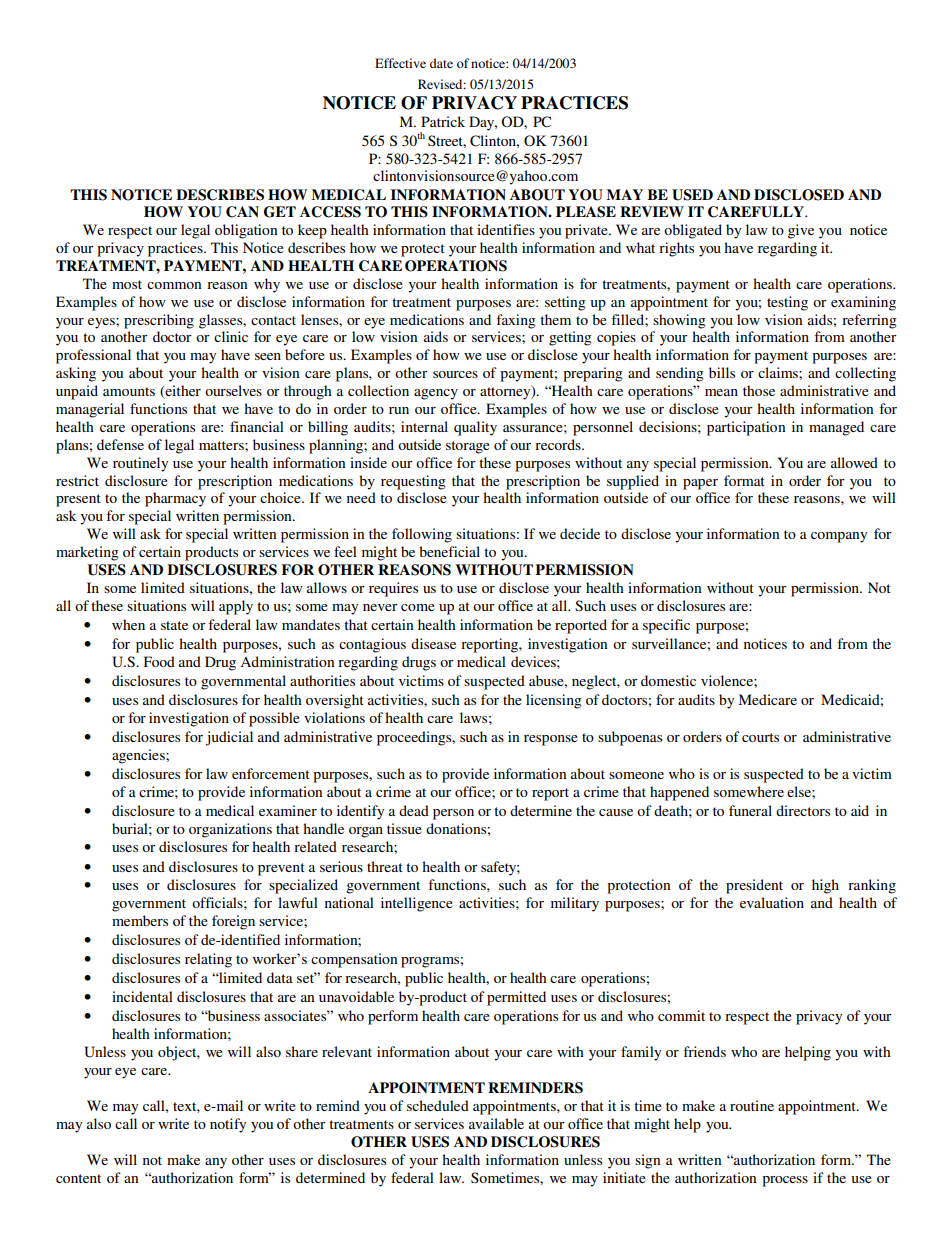 The height and width of the page is (1233, 952). I want to click on USED, so click(692, 195).
